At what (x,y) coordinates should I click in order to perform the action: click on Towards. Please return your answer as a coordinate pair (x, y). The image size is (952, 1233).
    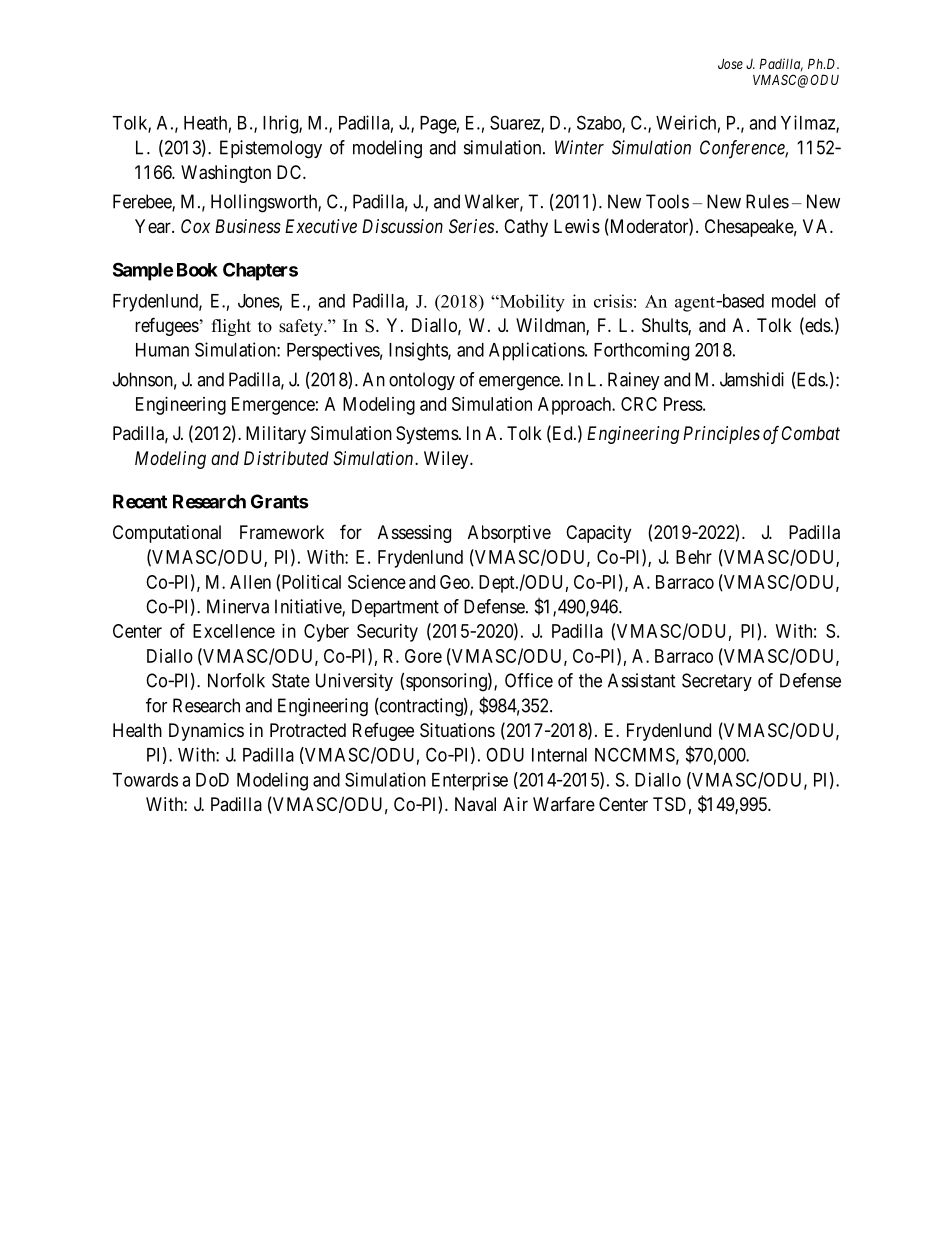
    Looking at the image, I should click on (145, 780).
